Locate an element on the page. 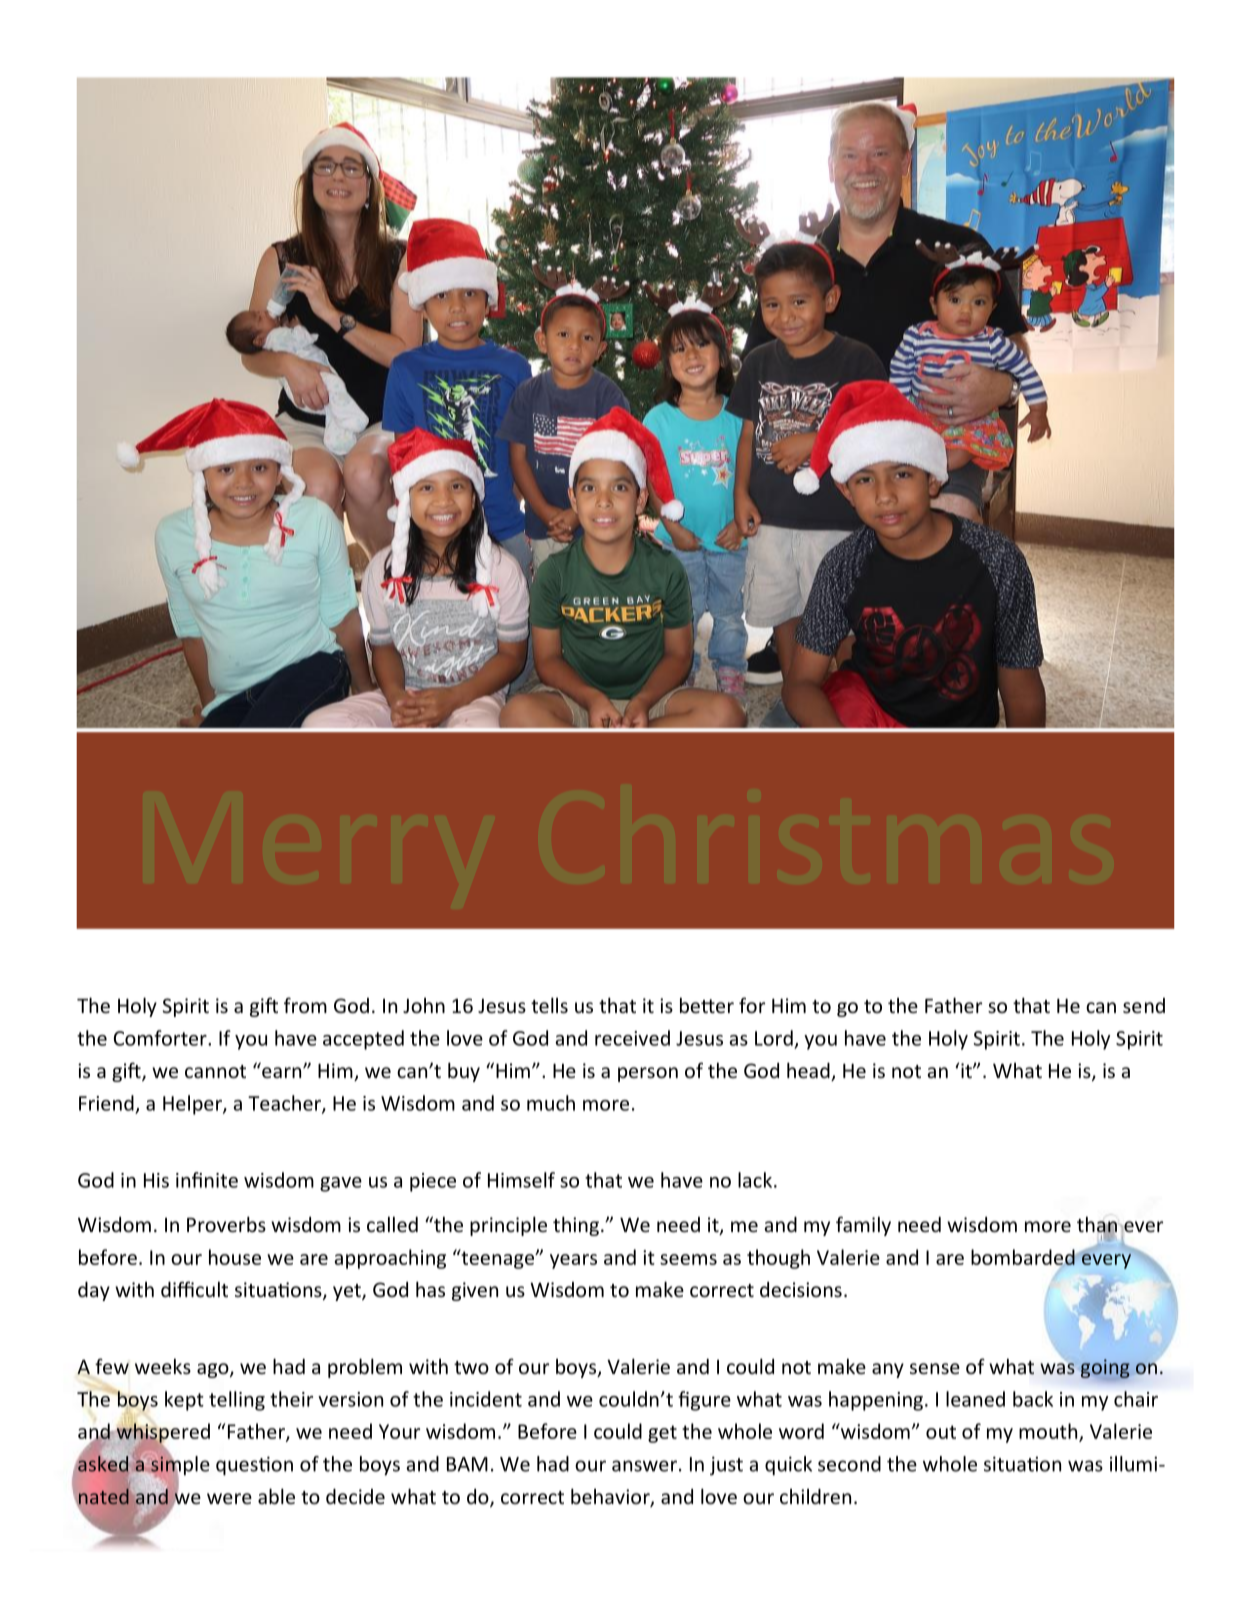  than is located at coordinates (1097, 1225).
